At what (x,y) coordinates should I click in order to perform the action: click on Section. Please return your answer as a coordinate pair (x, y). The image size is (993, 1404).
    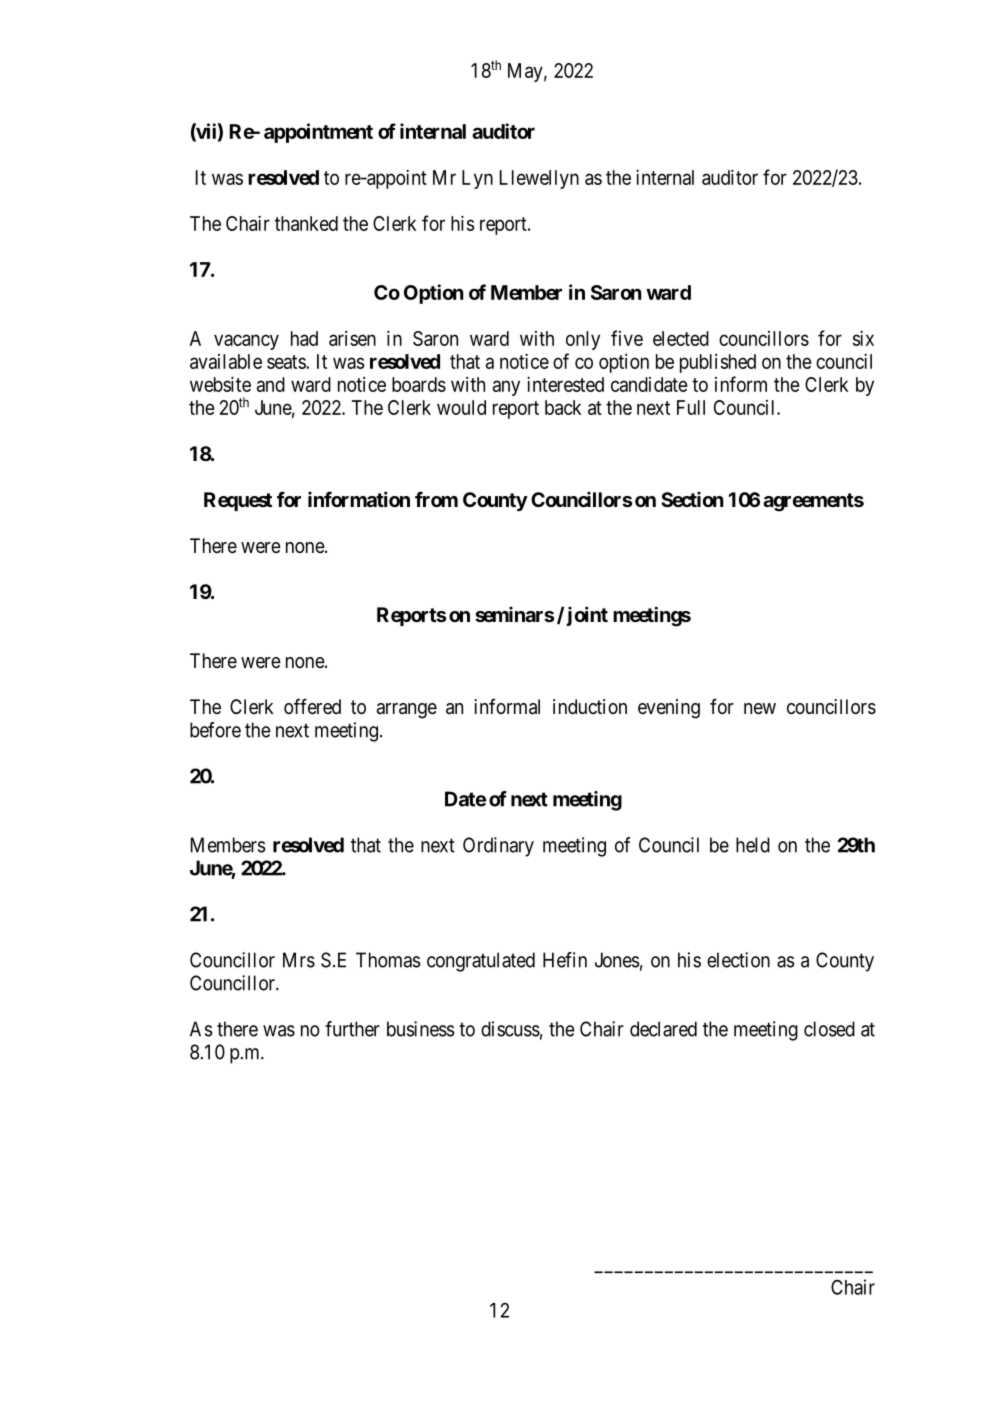
    Looking at the image, I should click on (692, 499).
